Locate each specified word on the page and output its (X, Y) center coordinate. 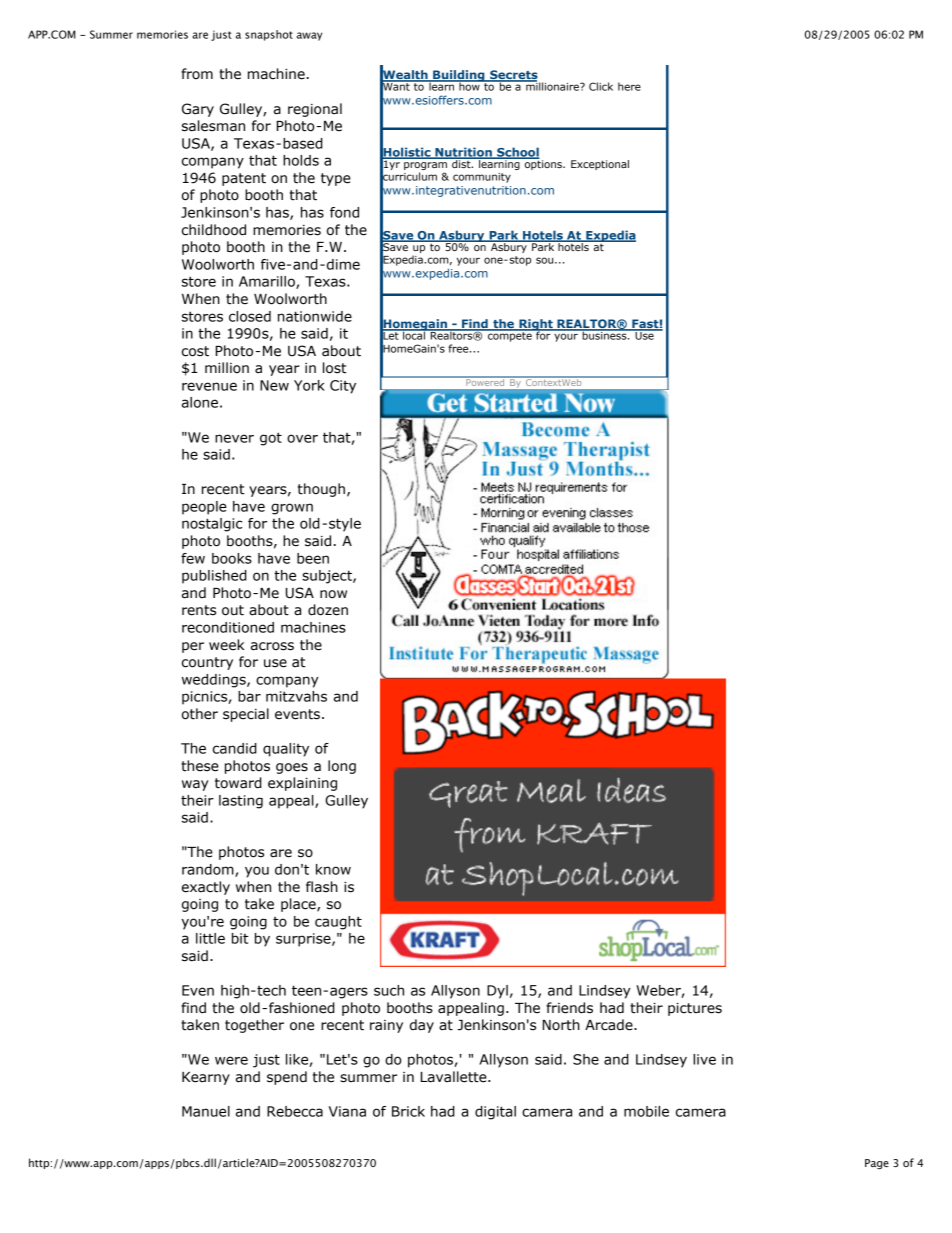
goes (292, 768)
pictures (695, 1009)
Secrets (513, 76)
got (271, 439)
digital (495, 1113)
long (342, 767)
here (629, 86)
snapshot (269, 35)
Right (536, 326)
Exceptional (600, 165)
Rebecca (295, 1111)
